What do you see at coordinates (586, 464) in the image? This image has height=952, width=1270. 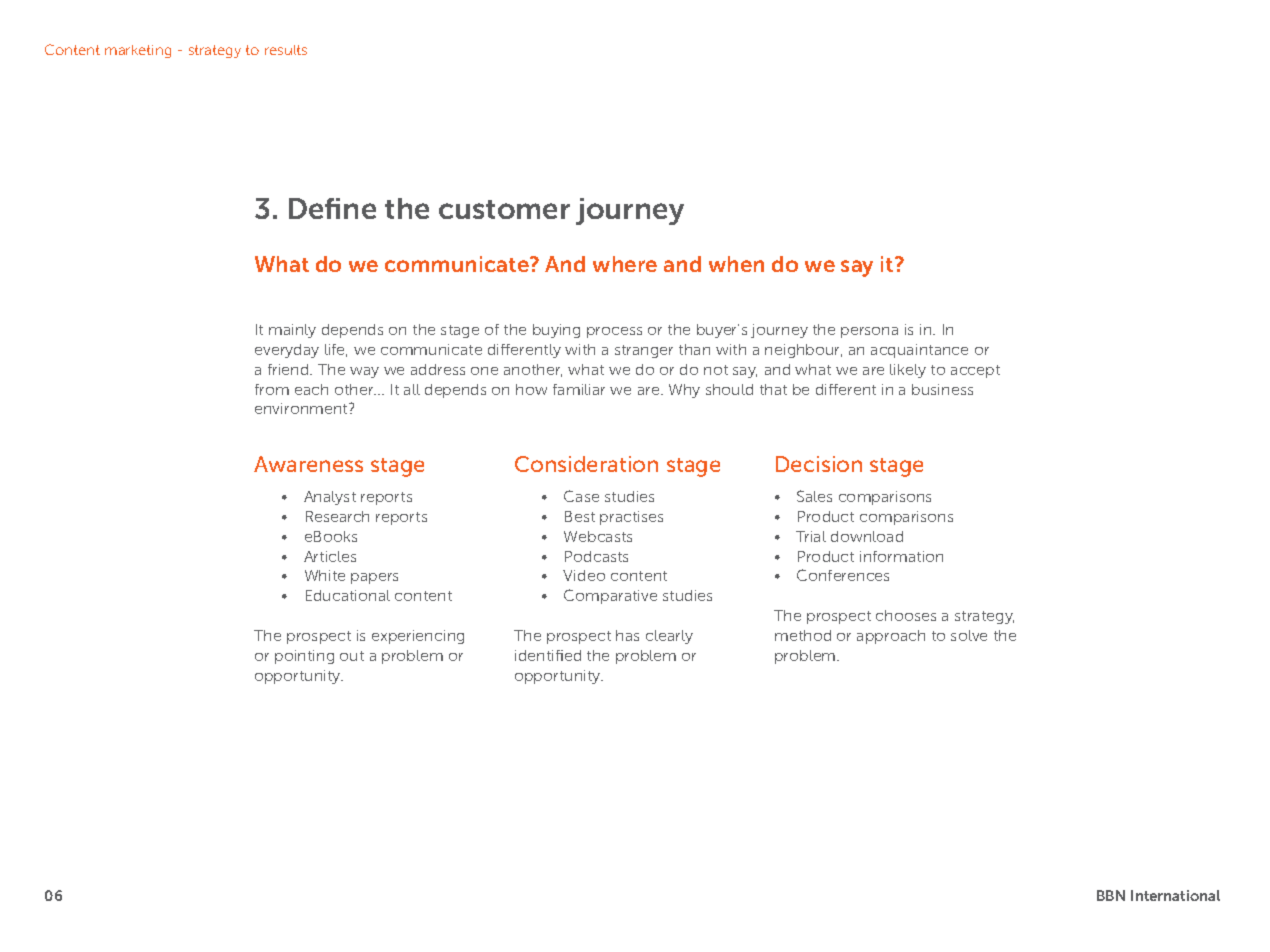 I see `Consideration` at bounding box center [586, 464].
